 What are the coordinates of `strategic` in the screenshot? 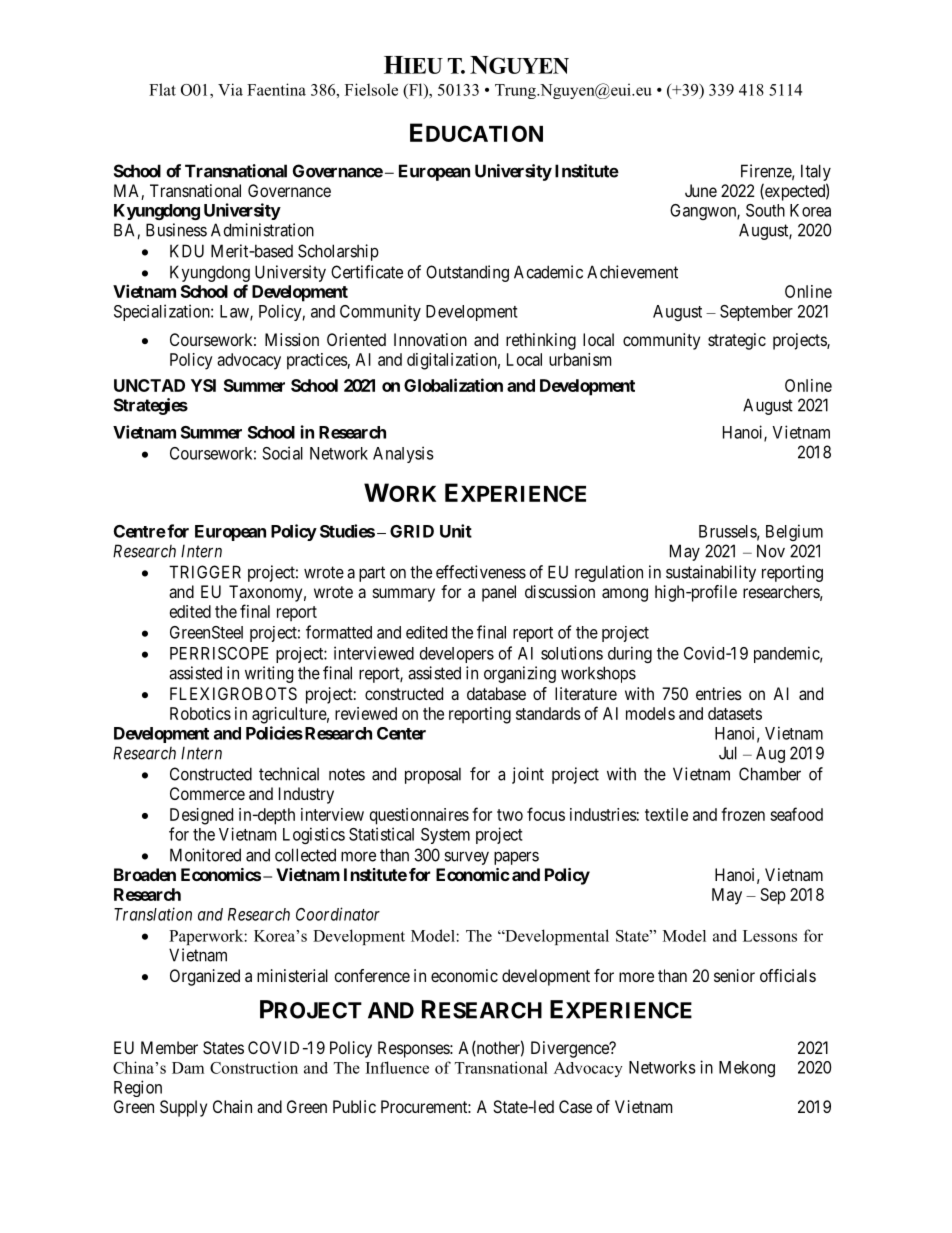 It's located at (737, 341).
